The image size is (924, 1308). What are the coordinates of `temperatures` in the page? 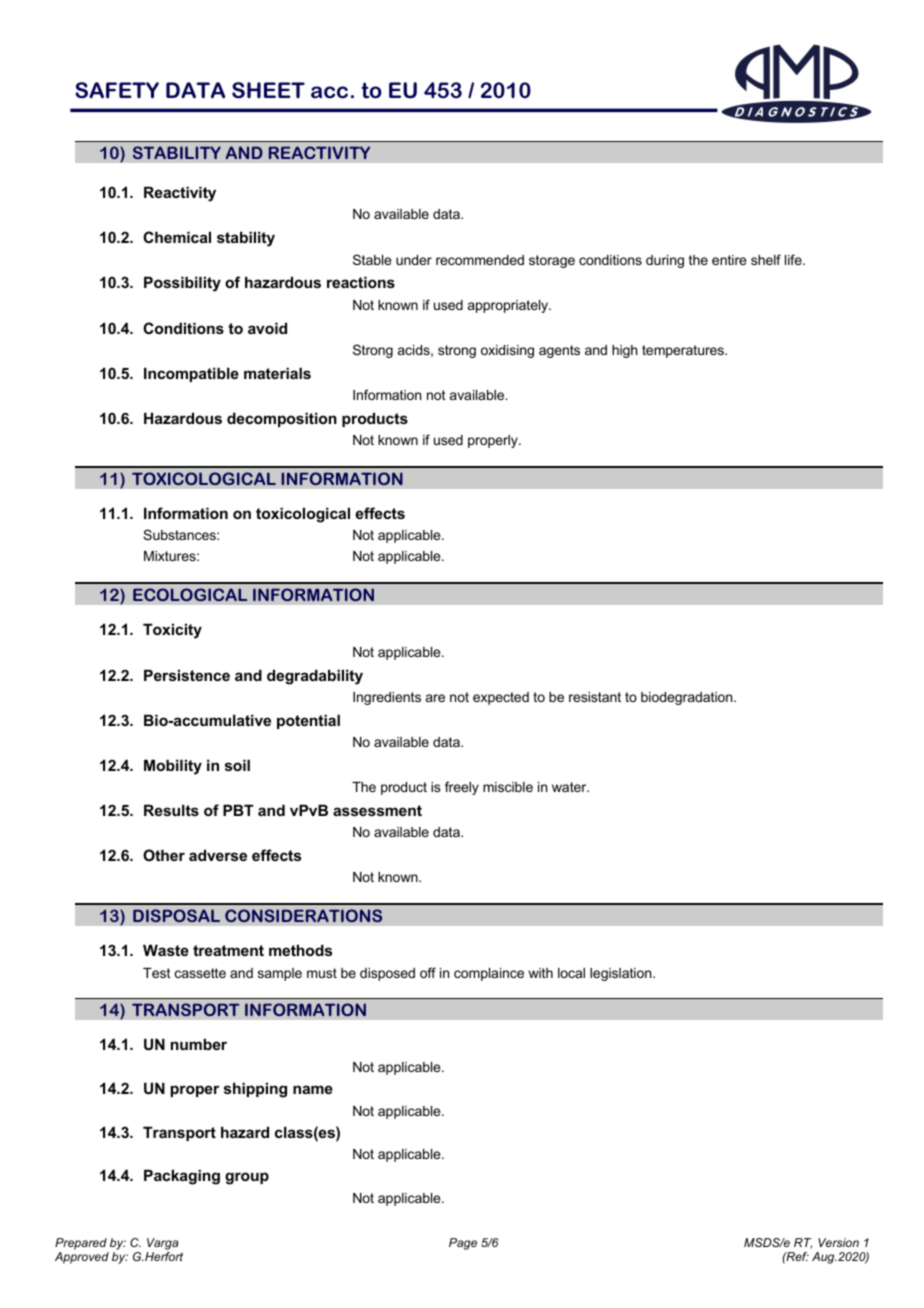 It's located at (684, 351).
